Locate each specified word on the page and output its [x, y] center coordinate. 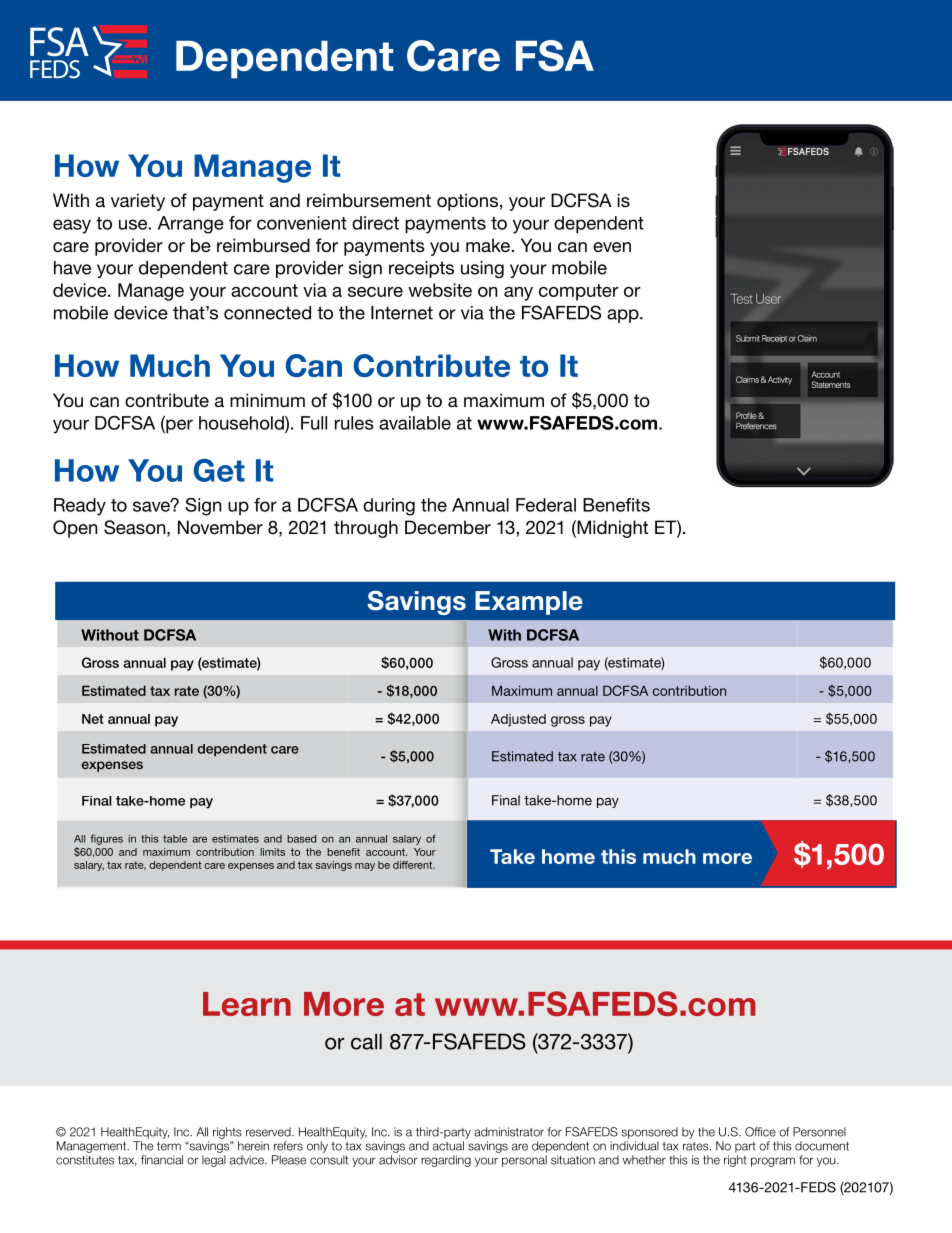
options [467, 202]
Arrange [191, 225]
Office [760, 1132]
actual [448, 1146]
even [612, 247]
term [169, 1146]
